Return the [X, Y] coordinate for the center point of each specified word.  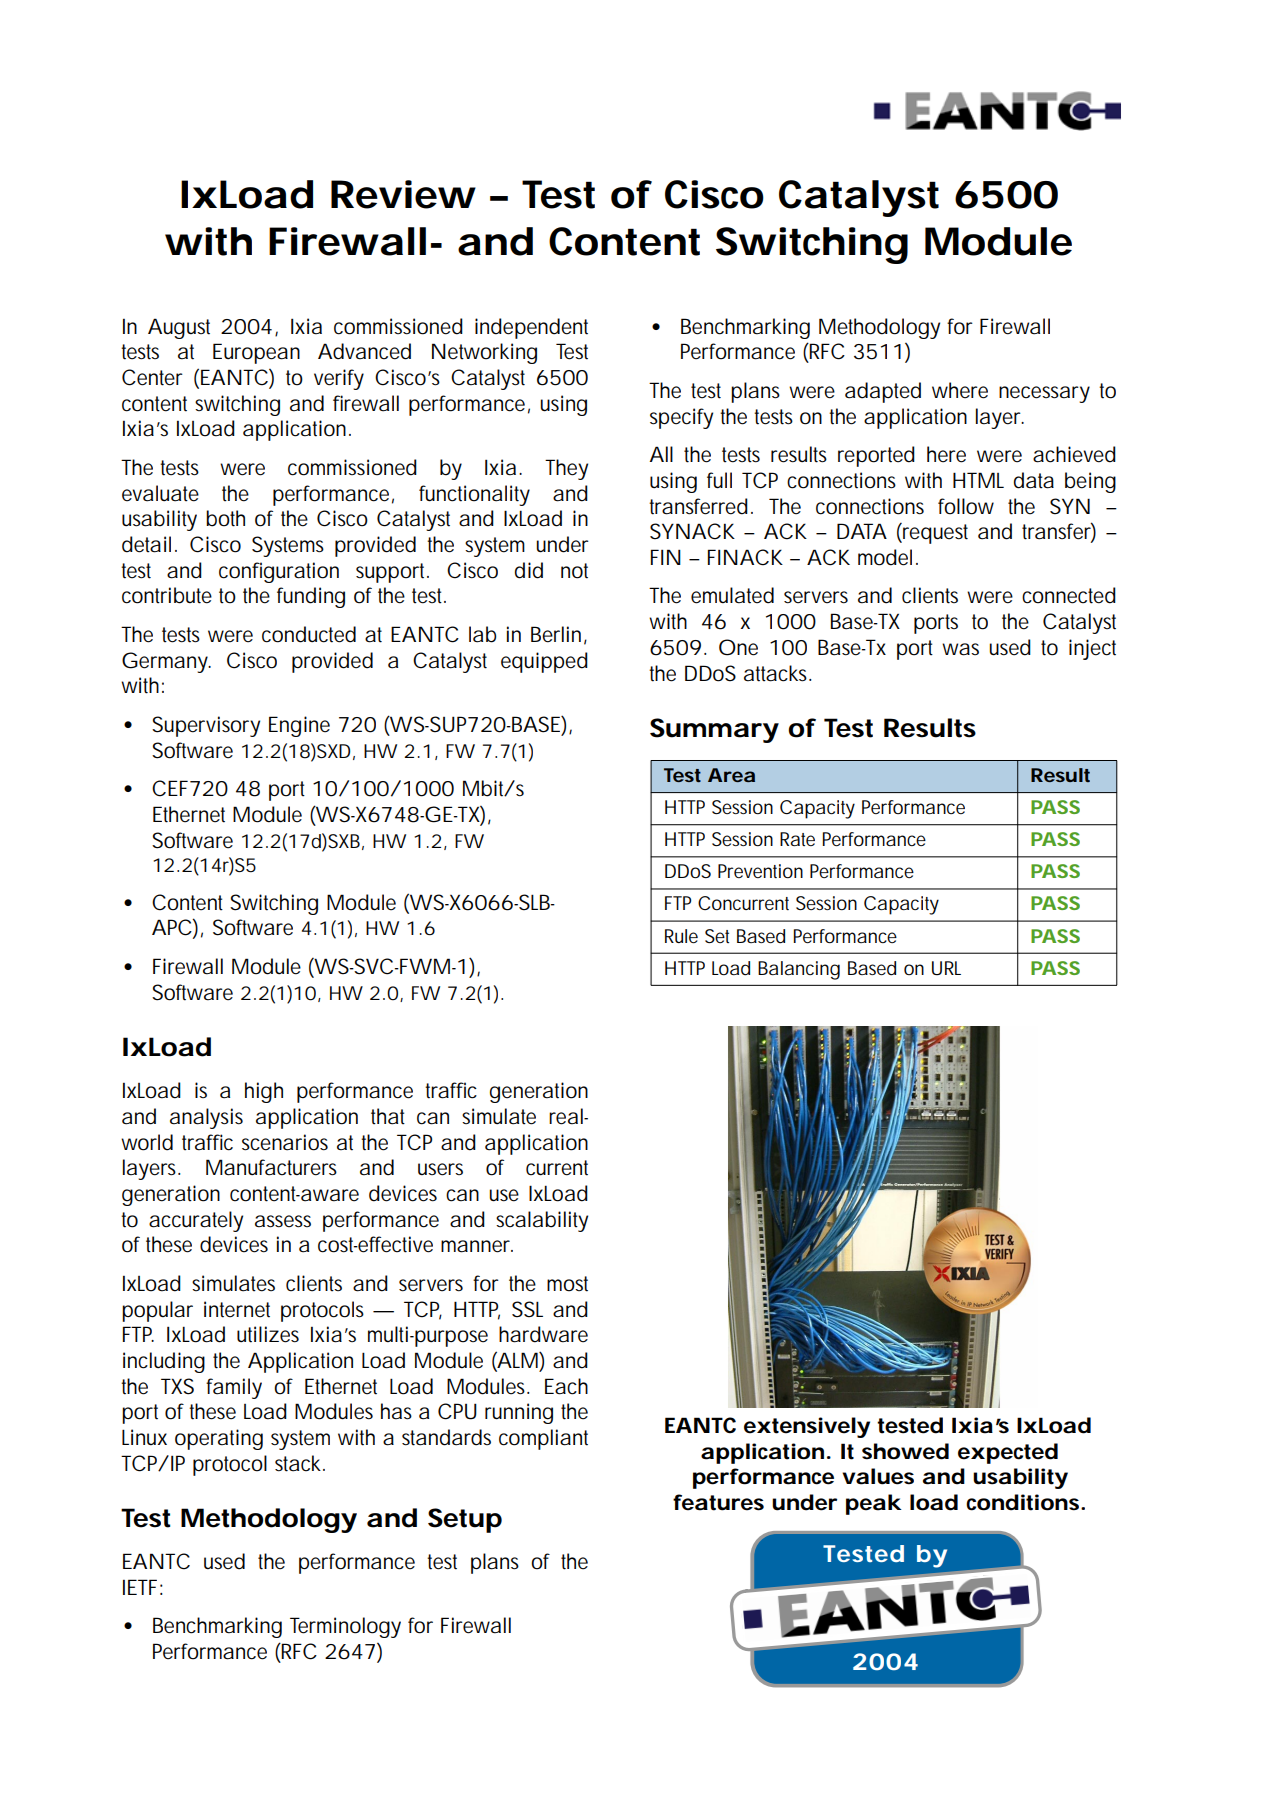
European [256, 353]
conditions [1024, 1502]
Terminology [345, 1627]
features [718, 1502]
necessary [1044, 394]
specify [681, 418]
